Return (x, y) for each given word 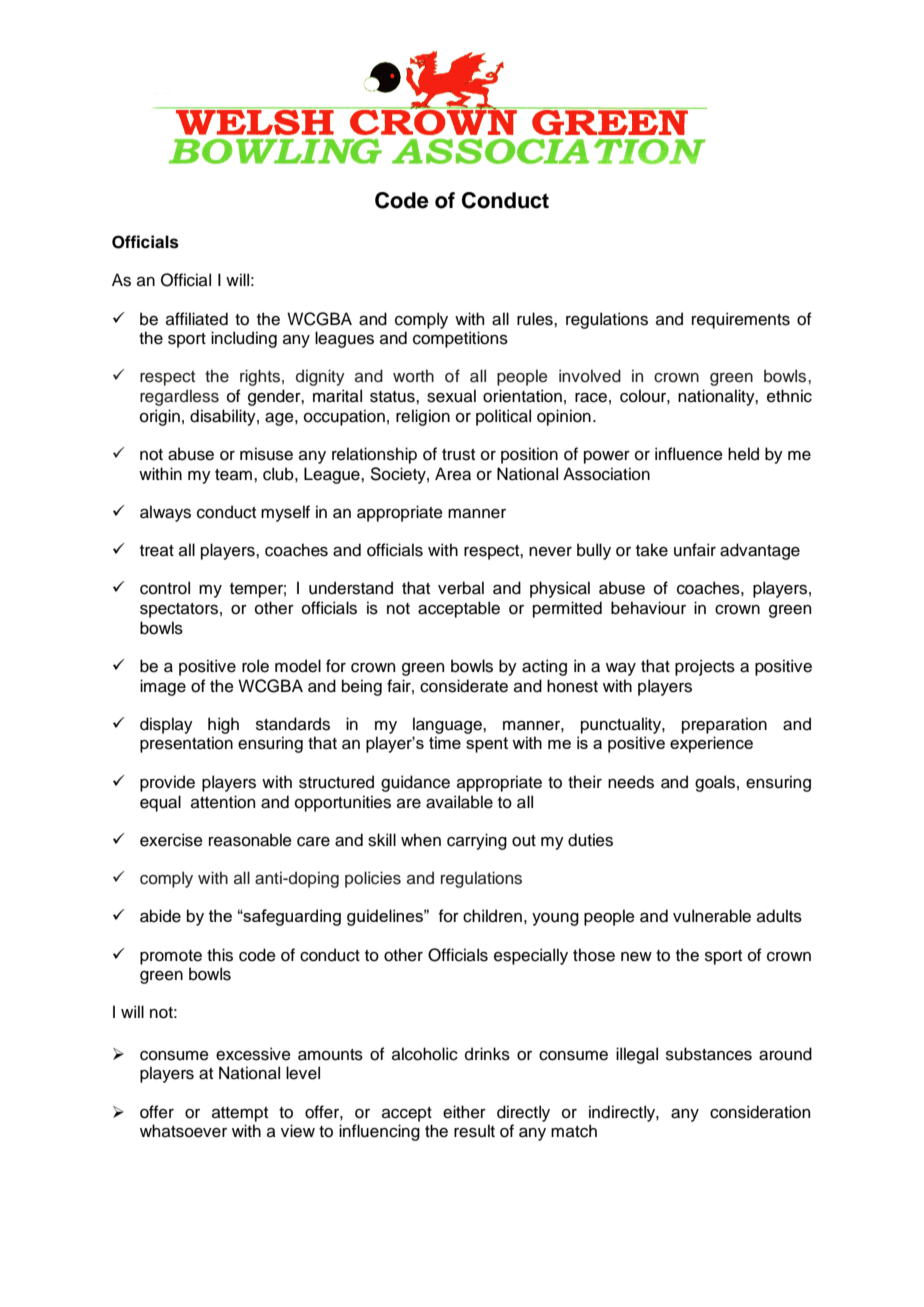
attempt (240, 1114)
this (220, 955)
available (459, 802)
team (235, 475)
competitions (460, 339)
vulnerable (712, 916)
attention (223, 802)
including (244, 339)
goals (715, 783)
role (255, 666)
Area (453, 474)
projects (705, 667)
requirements (741, 320)
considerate (464, 686)
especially (531, 956)
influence (689, 454)
